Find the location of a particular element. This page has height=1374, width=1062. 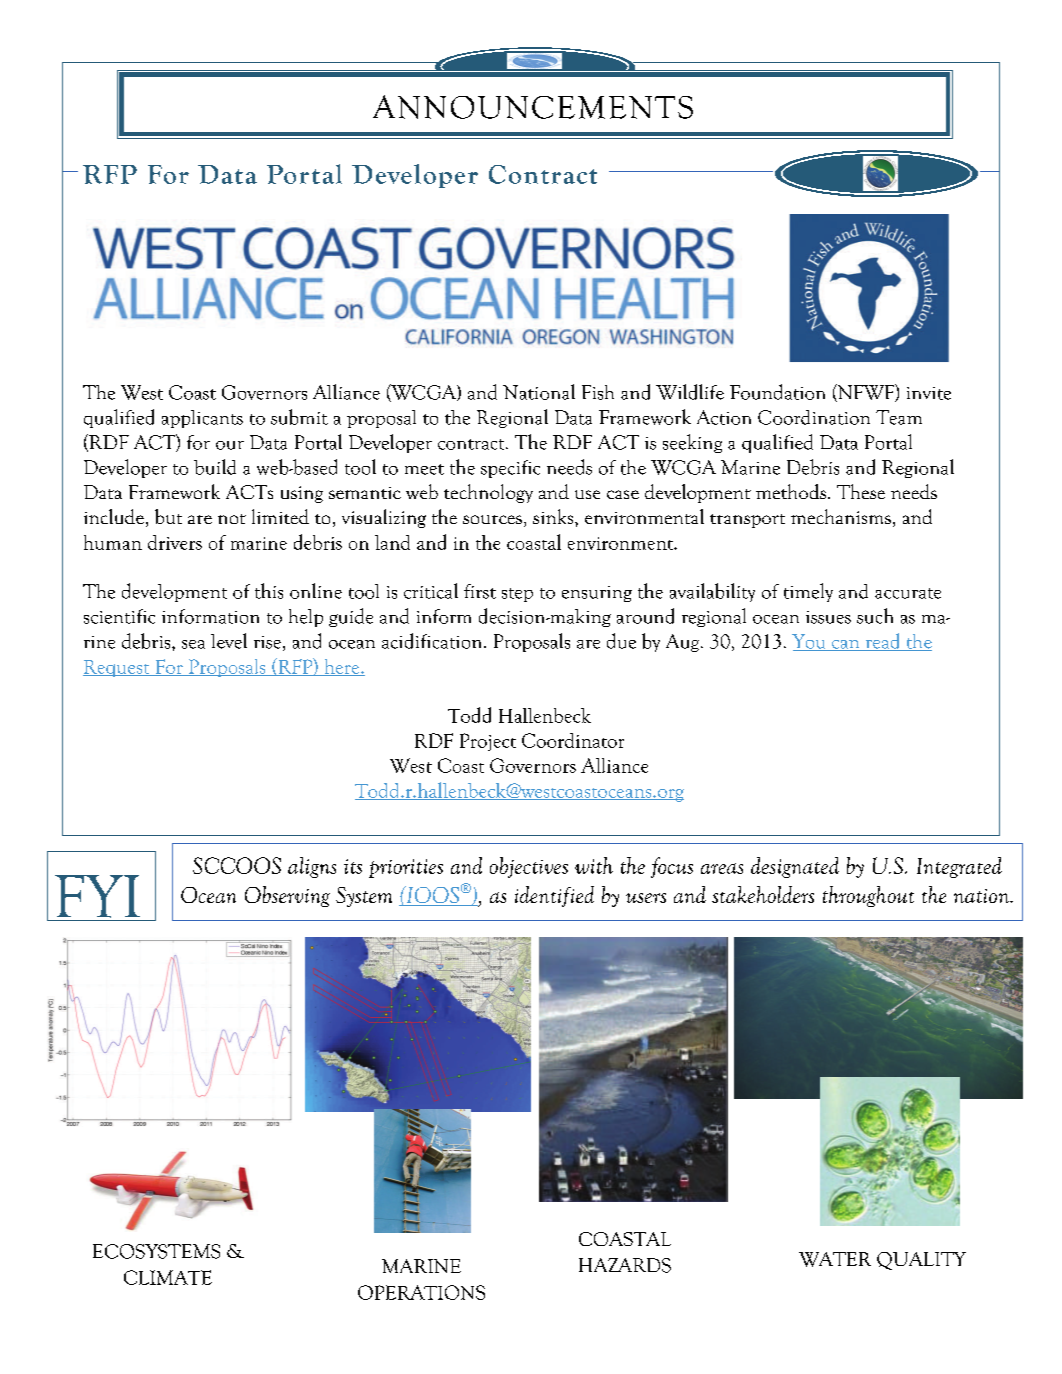

sea is located at coordinates (193, 644).
